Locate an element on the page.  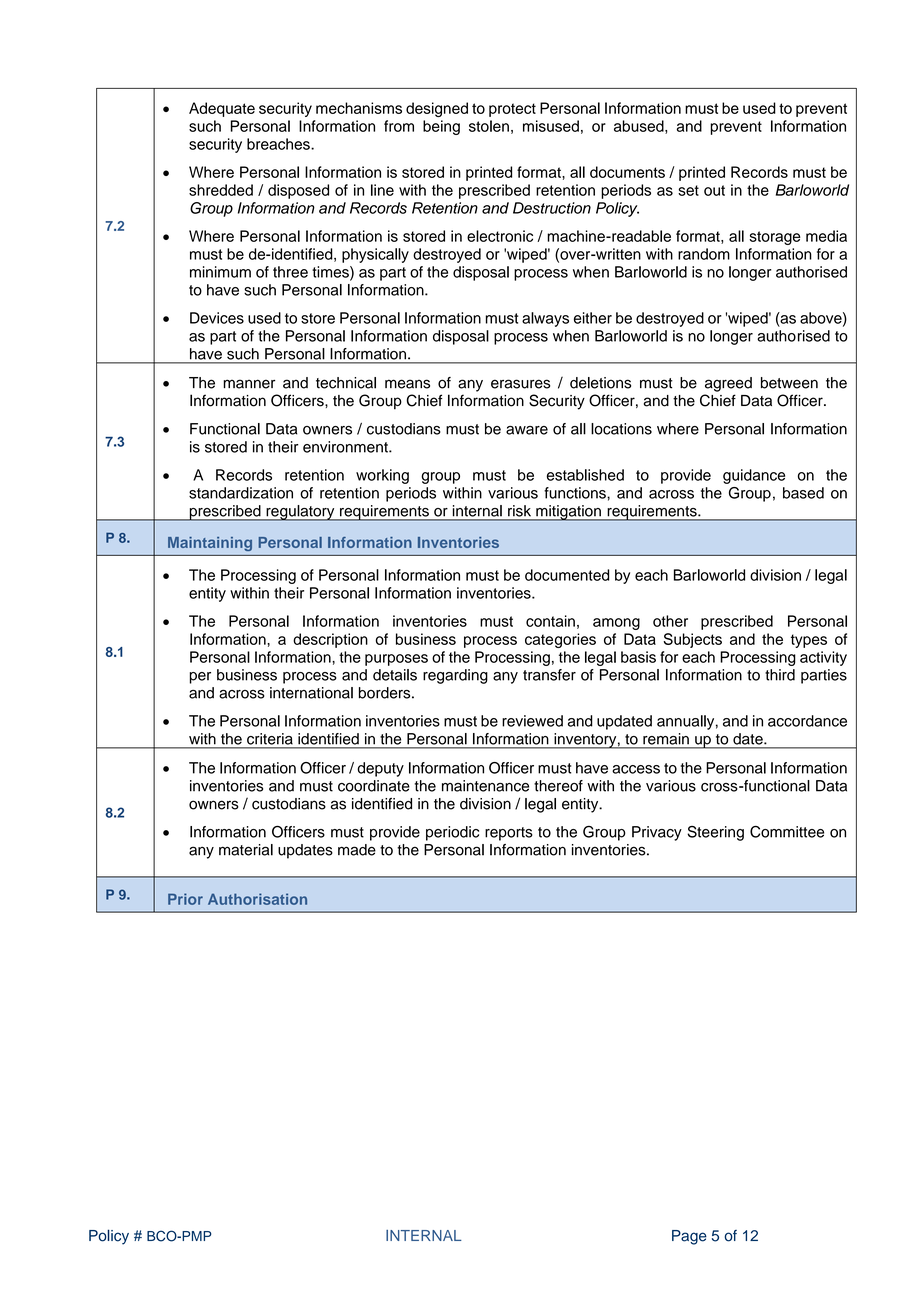
material is located at coordinates (246, 850).
